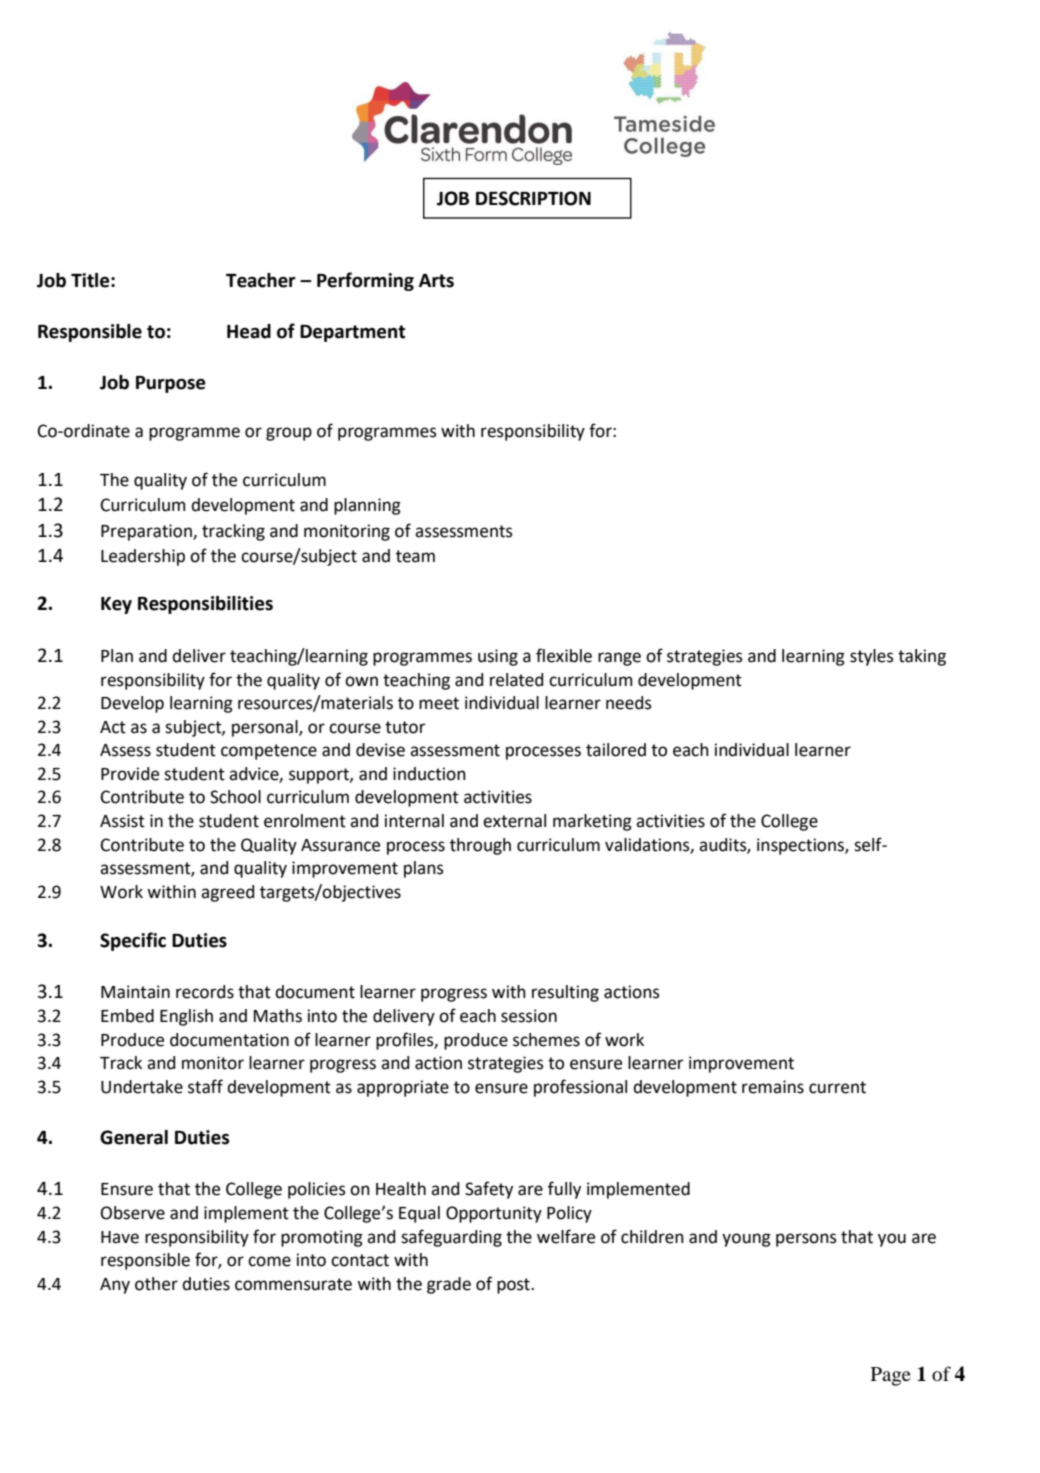 Image resolution: width=1040 pixels, height=1473 pixels. I want to click on team, so click(415, 556).
